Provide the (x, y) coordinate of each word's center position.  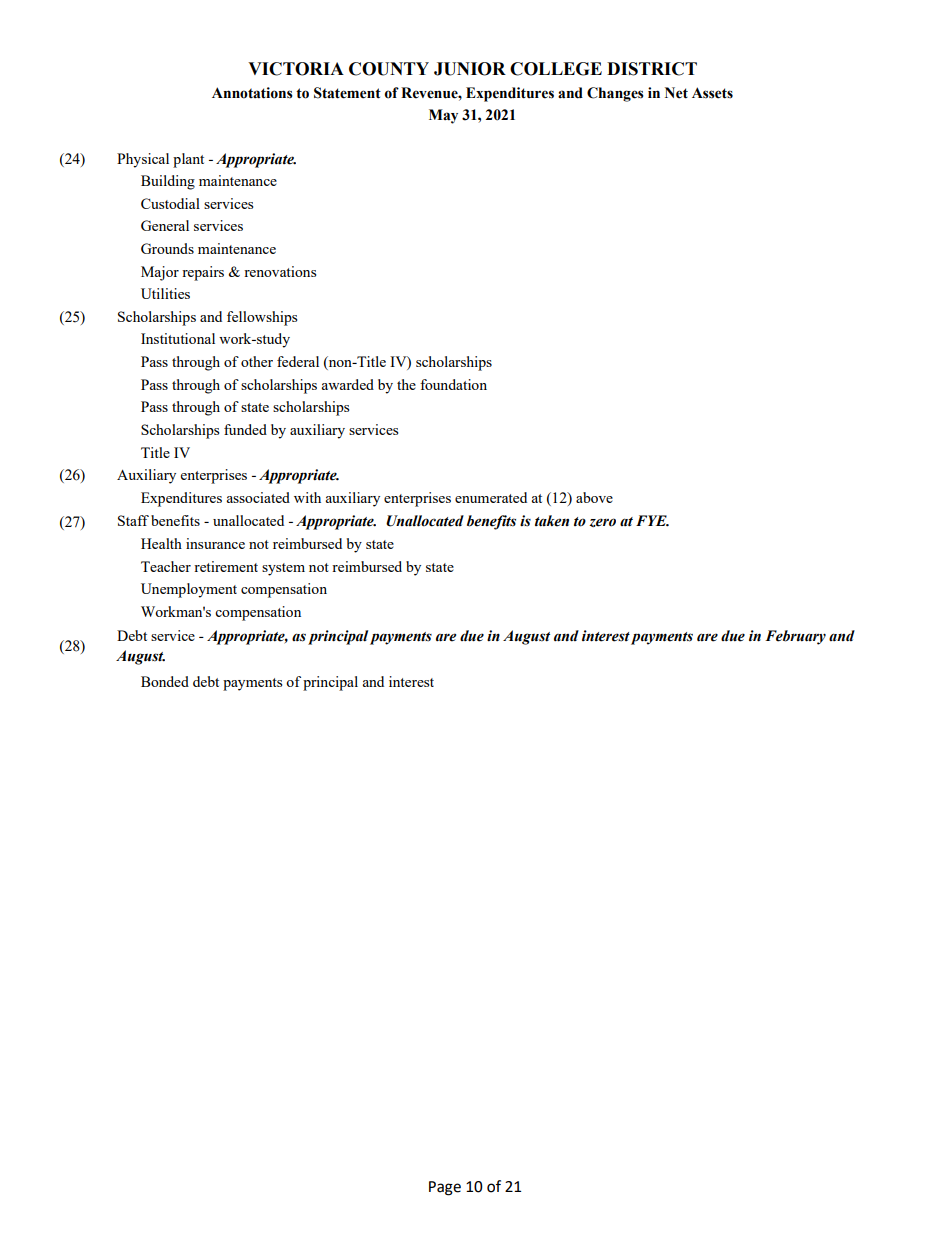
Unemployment (189, 590)
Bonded (165, 681)
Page (445, 1188)
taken (552, 521)
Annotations (252, 93)
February (795, 637)
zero (602, 522)
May (443, 116)
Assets (712, 93)
